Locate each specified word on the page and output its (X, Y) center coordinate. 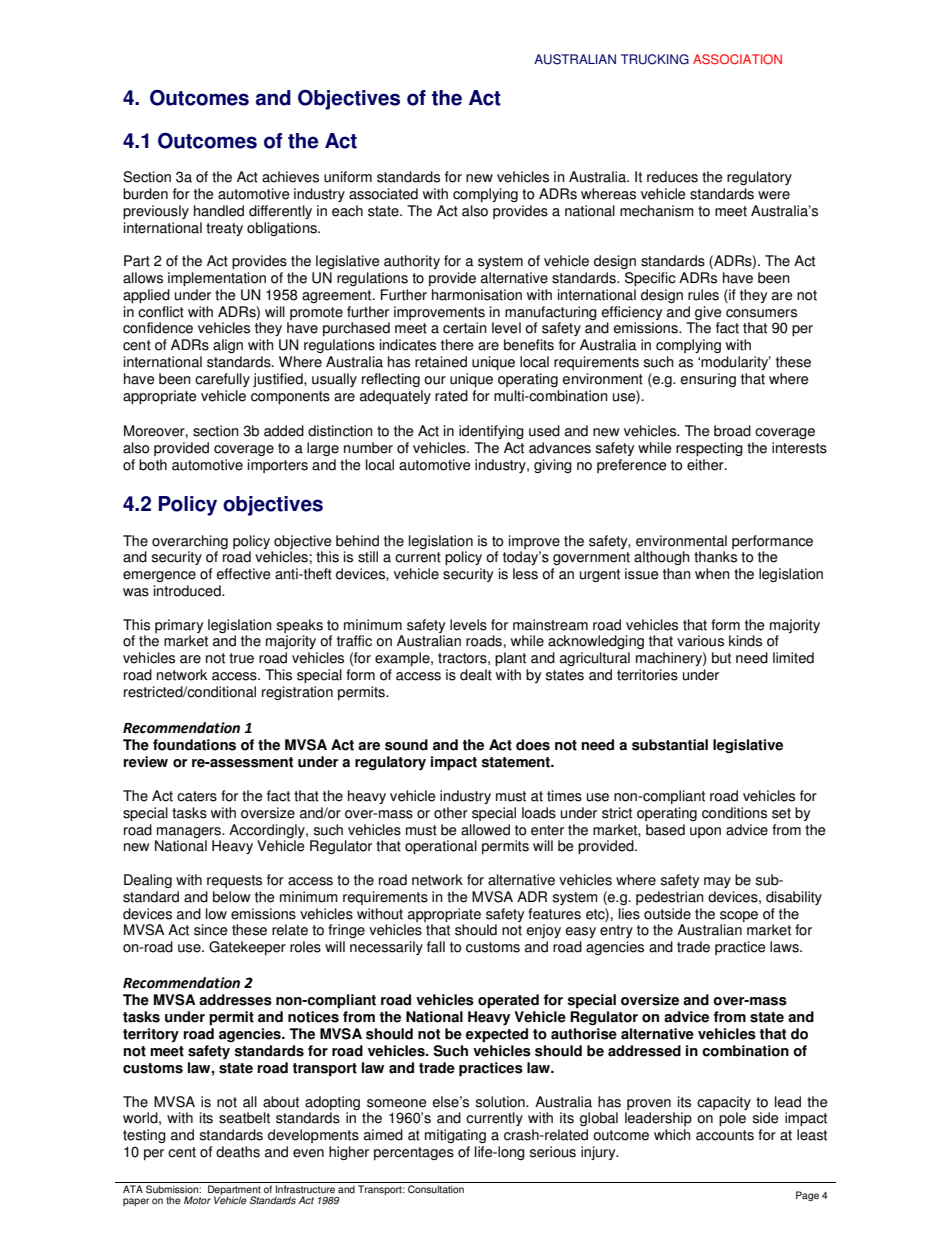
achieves (290, 177)
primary (179, 626)
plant (510, 659)
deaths (238, 1152)
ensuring (708, 380)
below (232, 897)
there (457, 345)
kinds (745, 641)
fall (436, 947)
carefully (222, 380)
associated (383, 194)
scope (739, 916)
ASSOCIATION (737, 59)
